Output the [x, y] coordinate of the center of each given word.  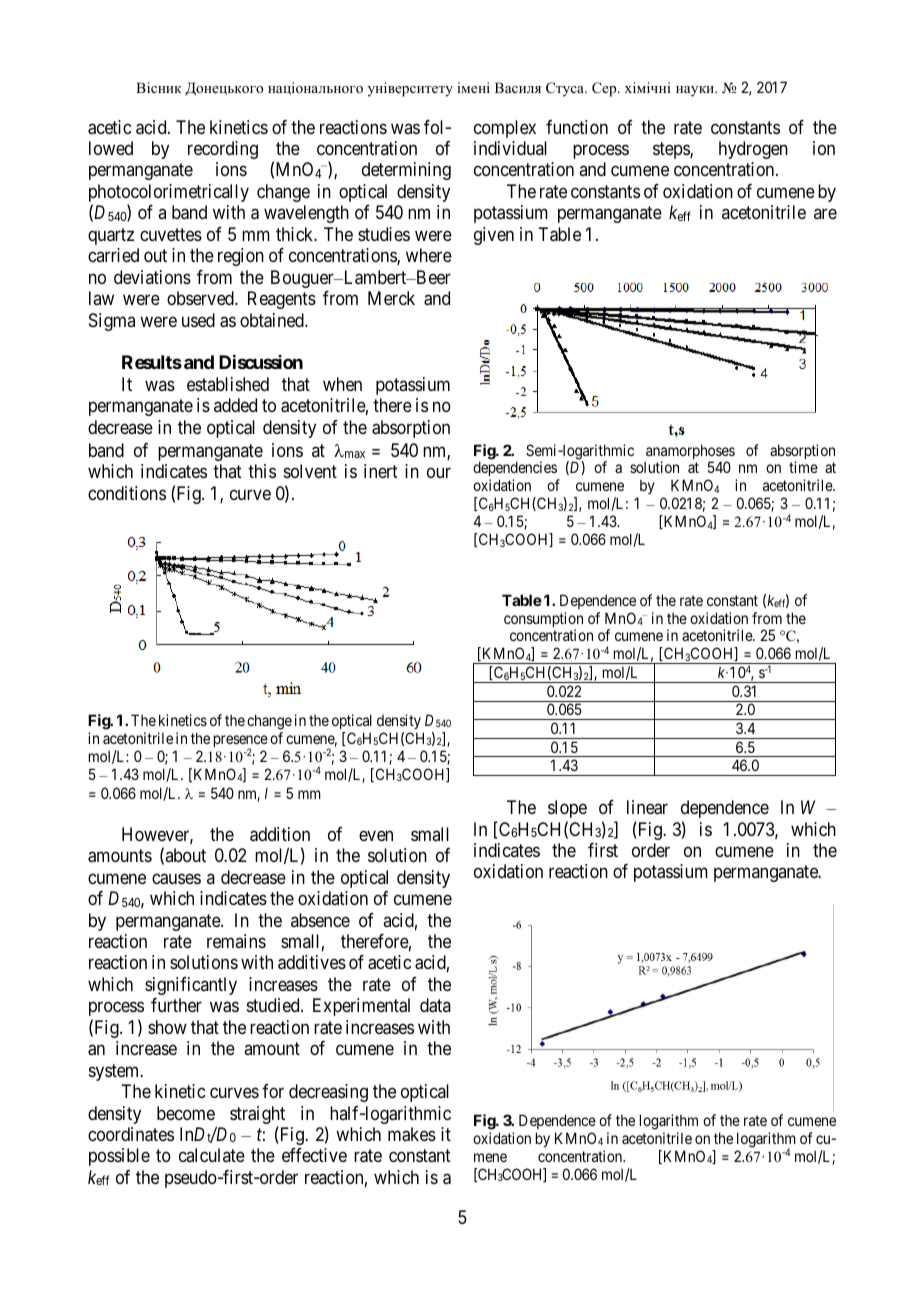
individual [510, 148]
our [439, 473]
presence [241, 742]
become [186, 1113]
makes [412, 1134]
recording [223, 150]
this [262, 471]
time [803, 467]
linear [647, 807]
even [376, 835]
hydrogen [753, 150]
